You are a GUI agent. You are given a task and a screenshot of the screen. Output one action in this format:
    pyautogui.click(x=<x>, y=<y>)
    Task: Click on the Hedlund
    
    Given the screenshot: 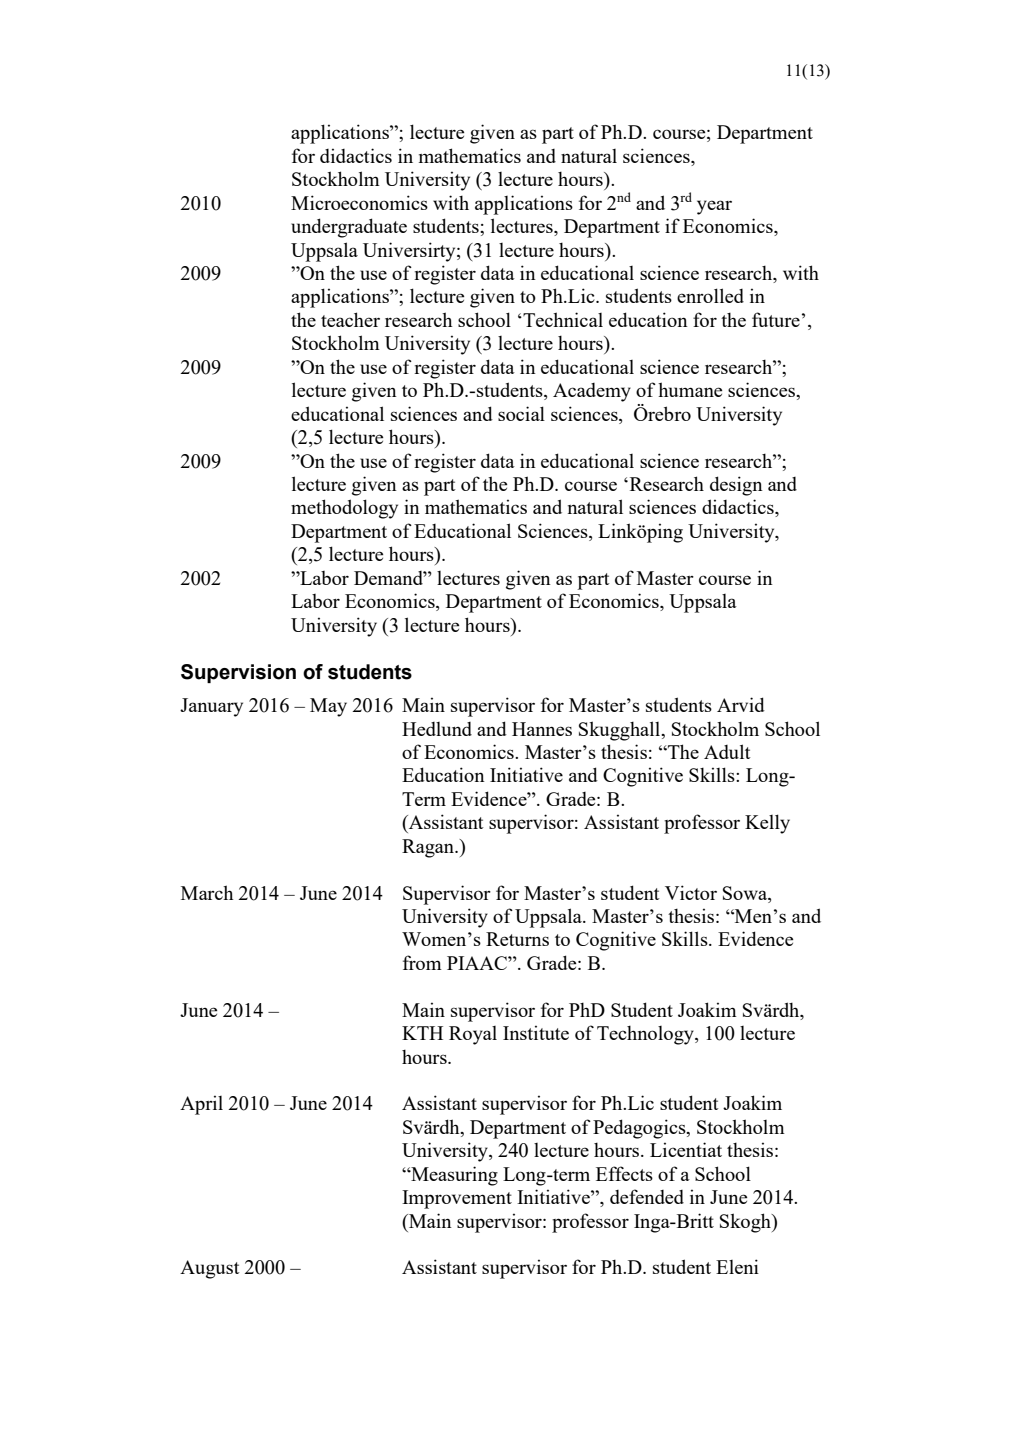 What is the action you would take?
    pyautogui.click(x=437, y=729)
